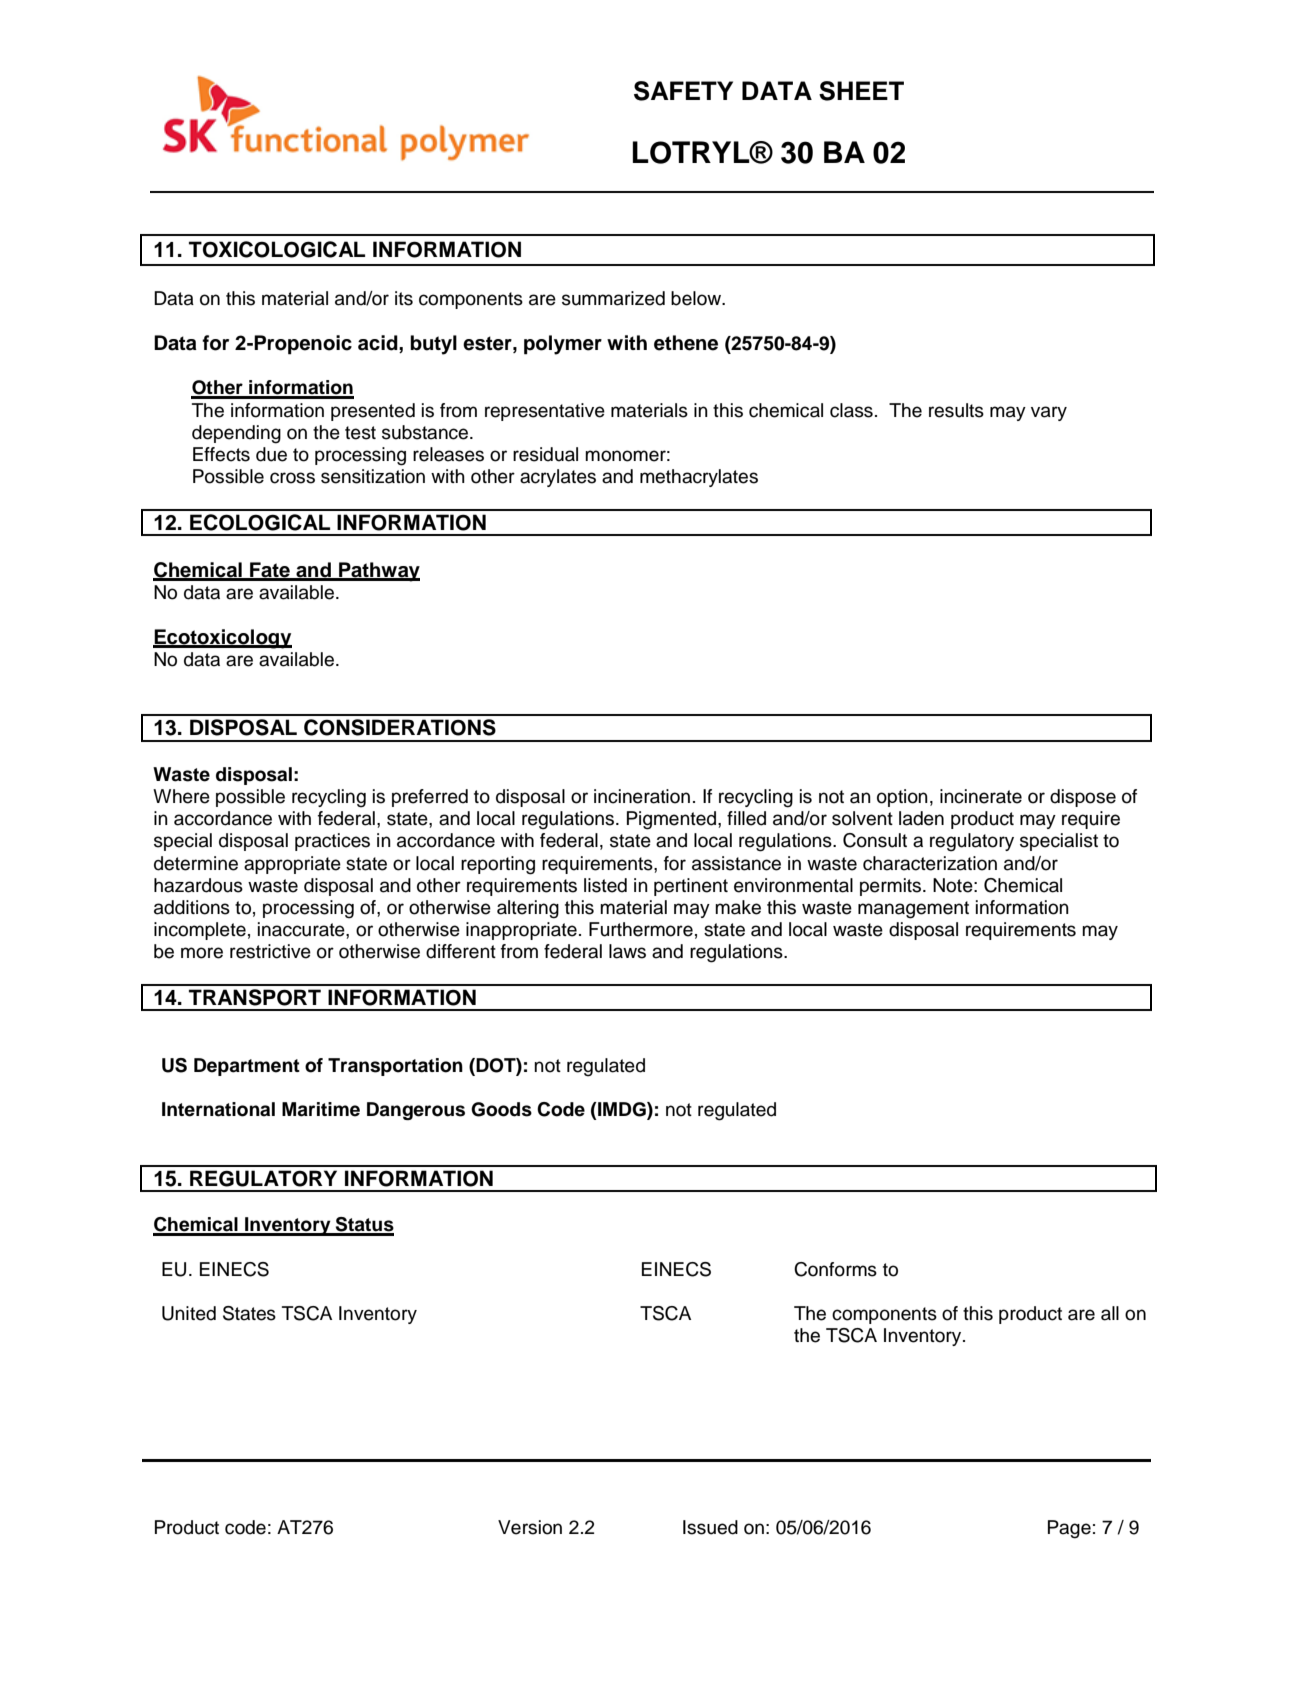 The width and height of the screenshot is (1304, 1688). I want to click on management, so click(913, 910).
